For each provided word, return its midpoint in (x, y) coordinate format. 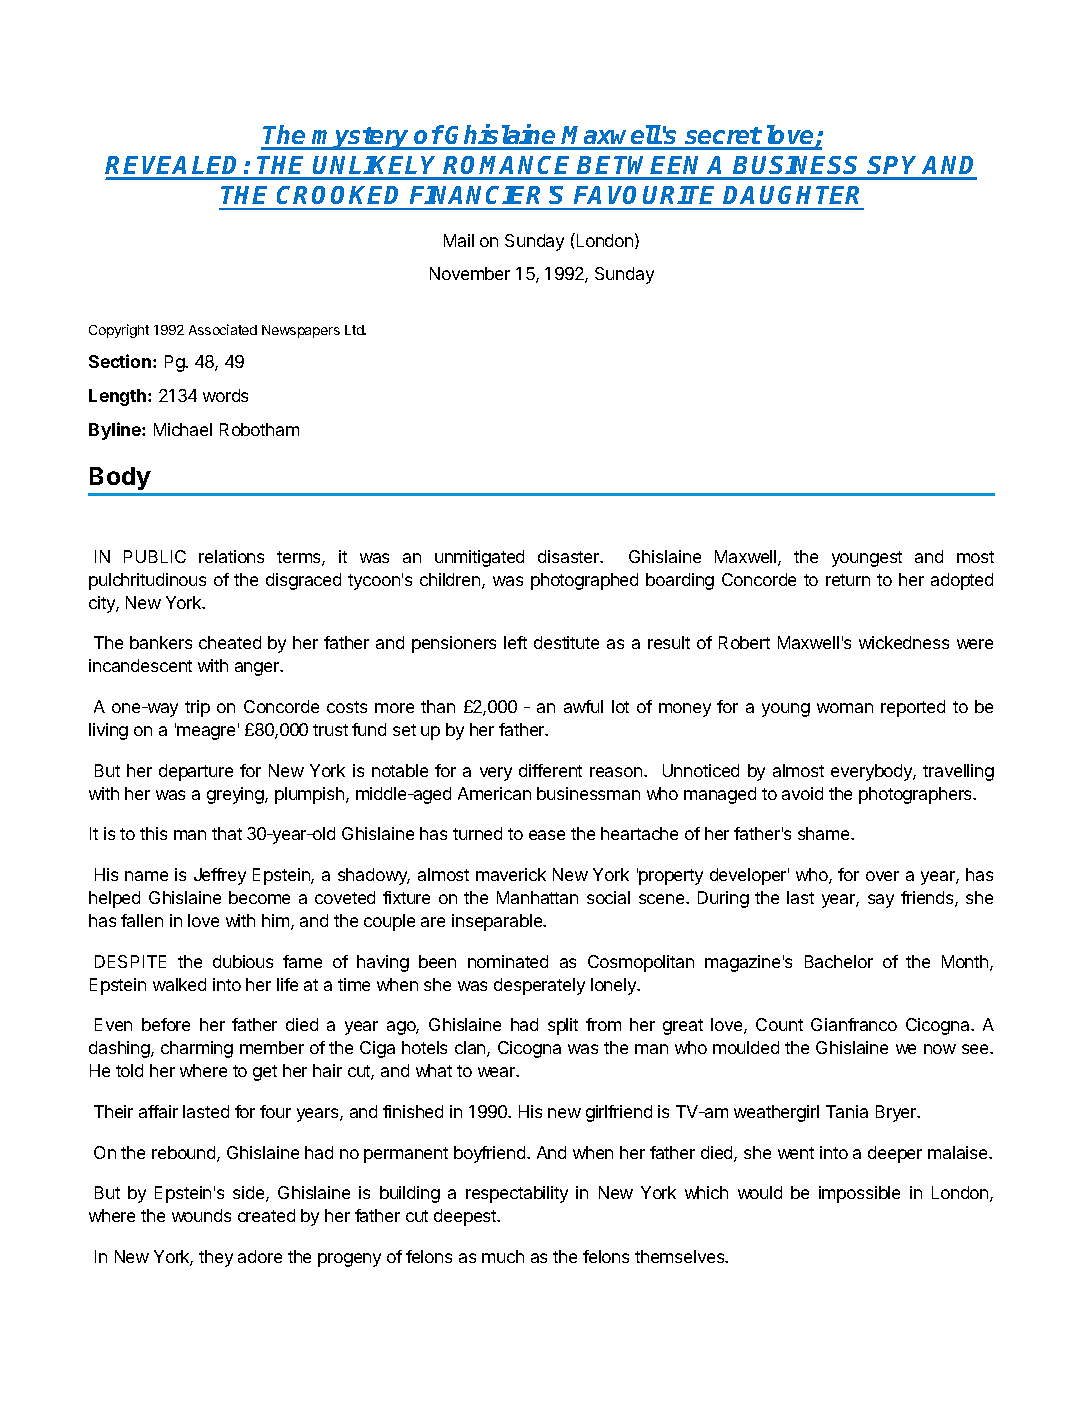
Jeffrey (220, 876)
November (470, 273)
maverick (511, 874)
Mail (459, 240)
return (848, 580)
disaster (570, 556)
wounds (201, 1215)
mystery (361, 138)
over (882, 876)
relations (231, 556)
